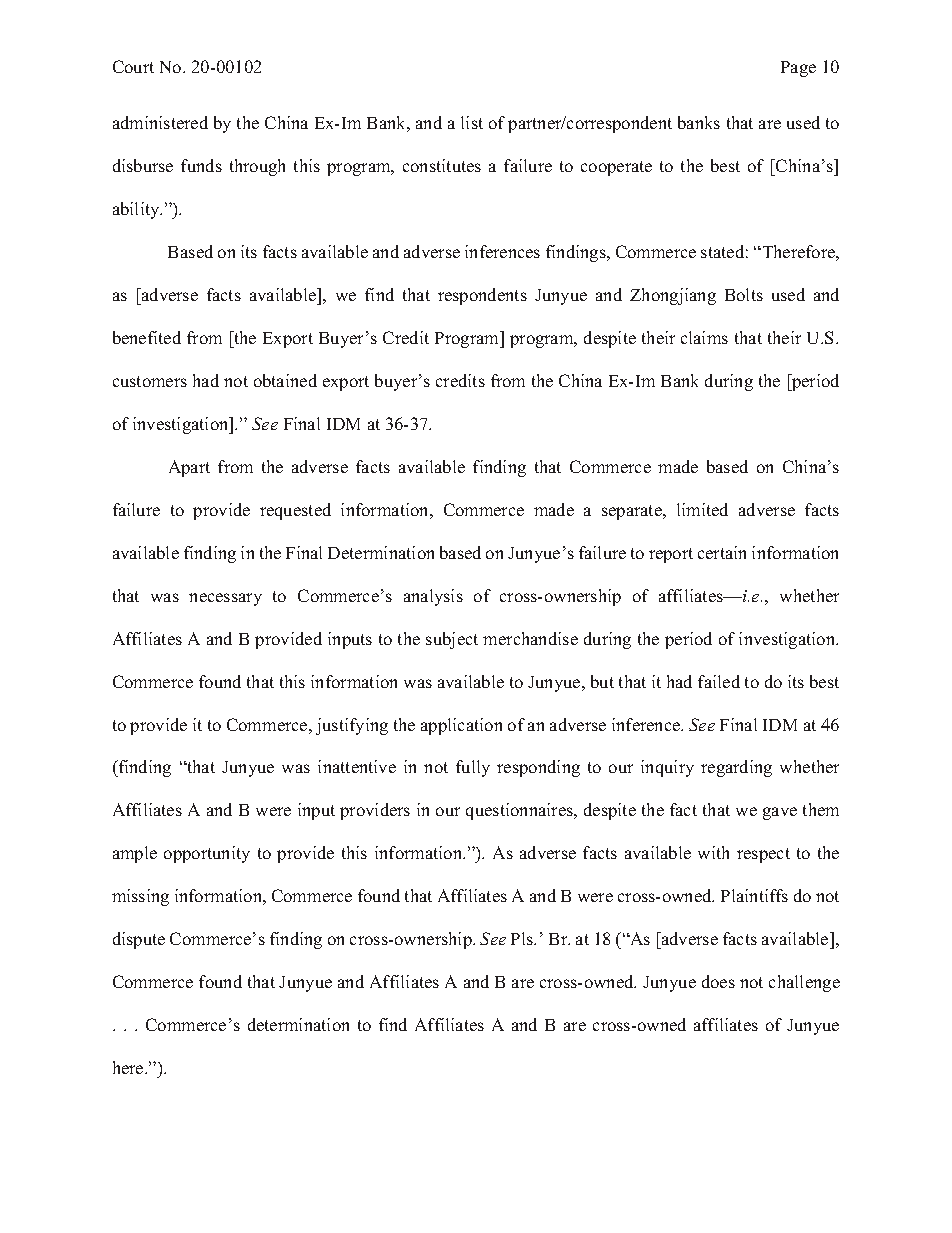  Describe the element at coordinates (461, 726) in the screenshot. I see `application` at that location.
